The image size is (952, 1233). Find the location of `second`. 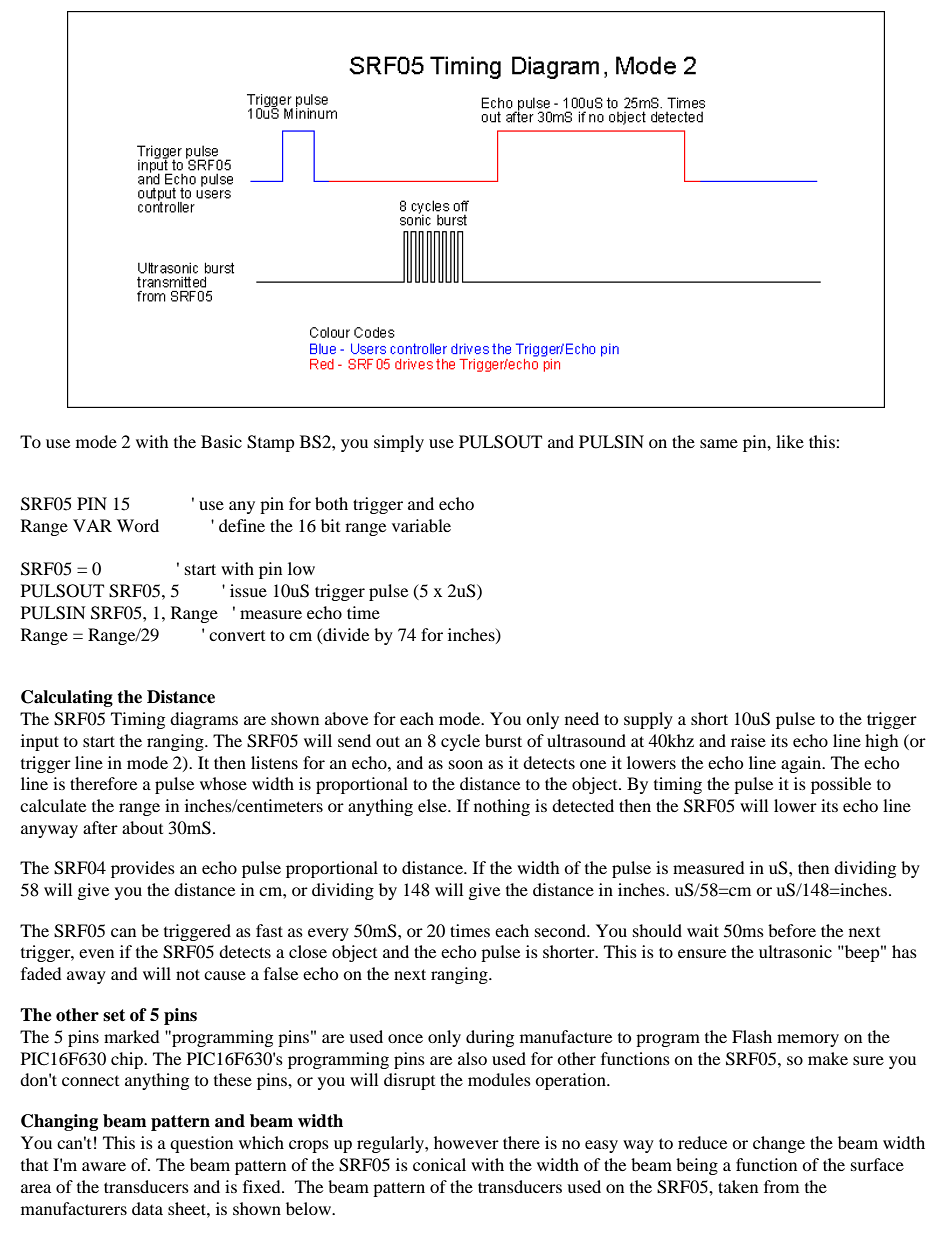

second is located at coordinates (561, 930).
